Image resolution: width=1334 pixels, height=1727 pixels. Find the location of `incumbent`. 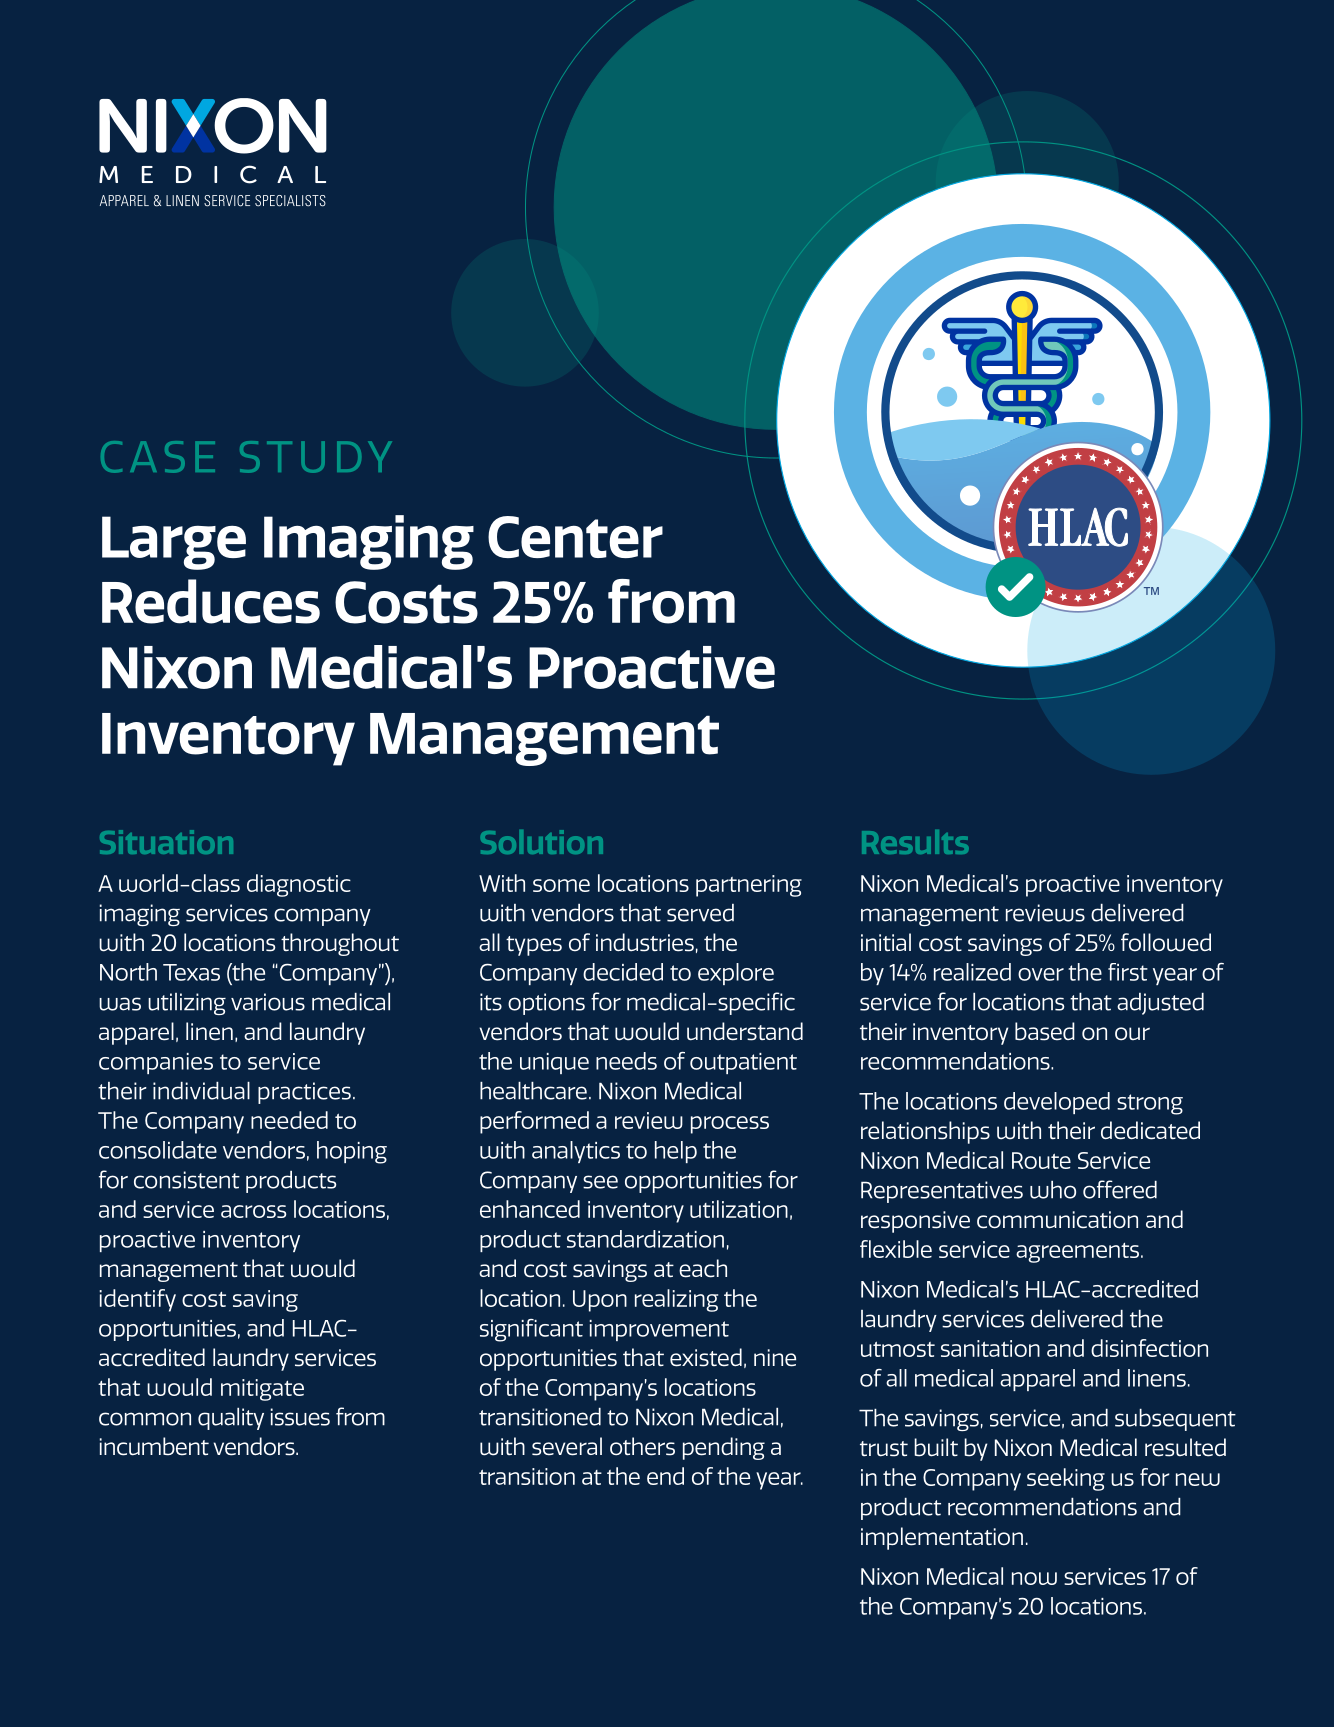

incumbent is located at coordinates (154, 1446).
